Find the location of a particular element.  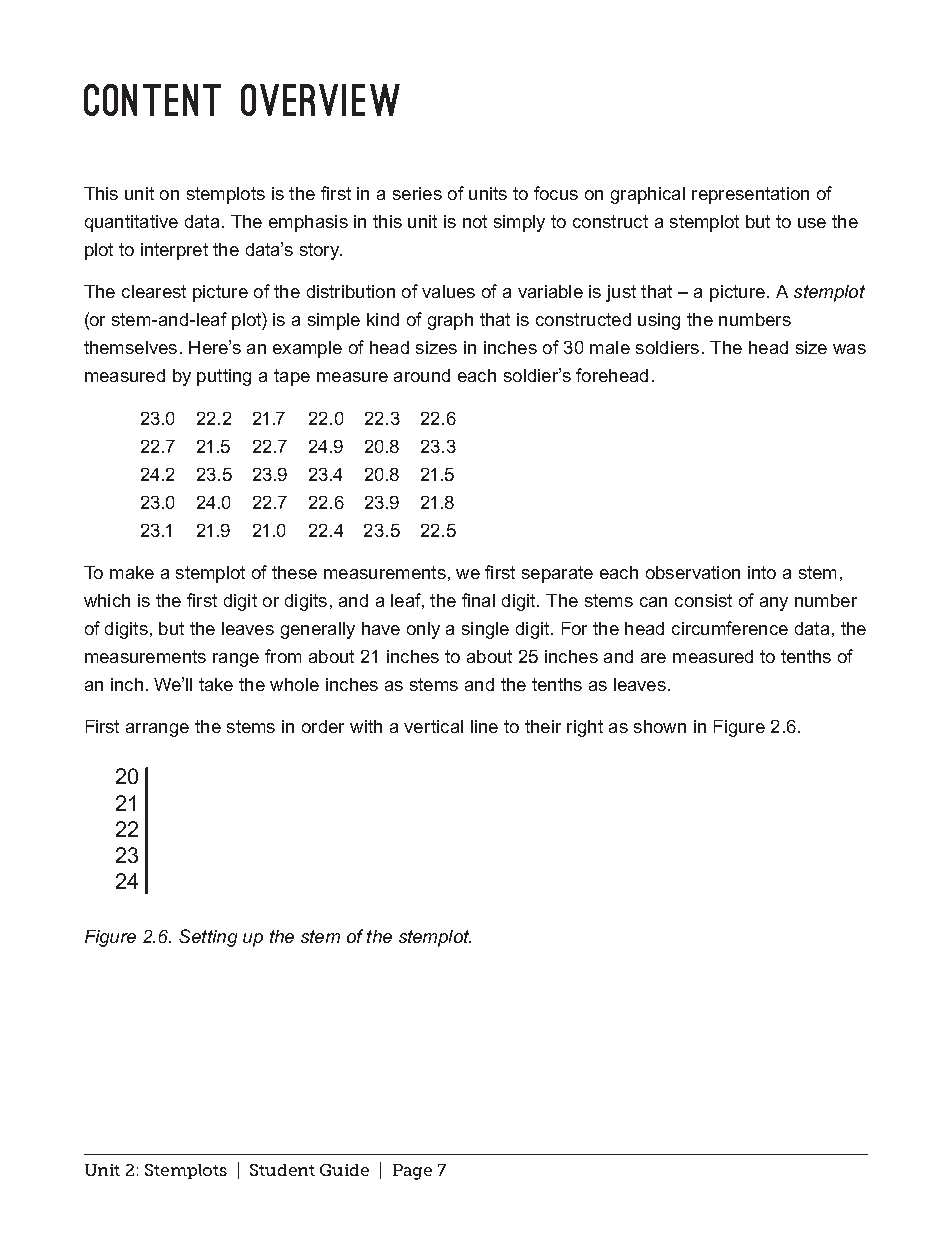

Student is located at coordinates (282, 1170).
